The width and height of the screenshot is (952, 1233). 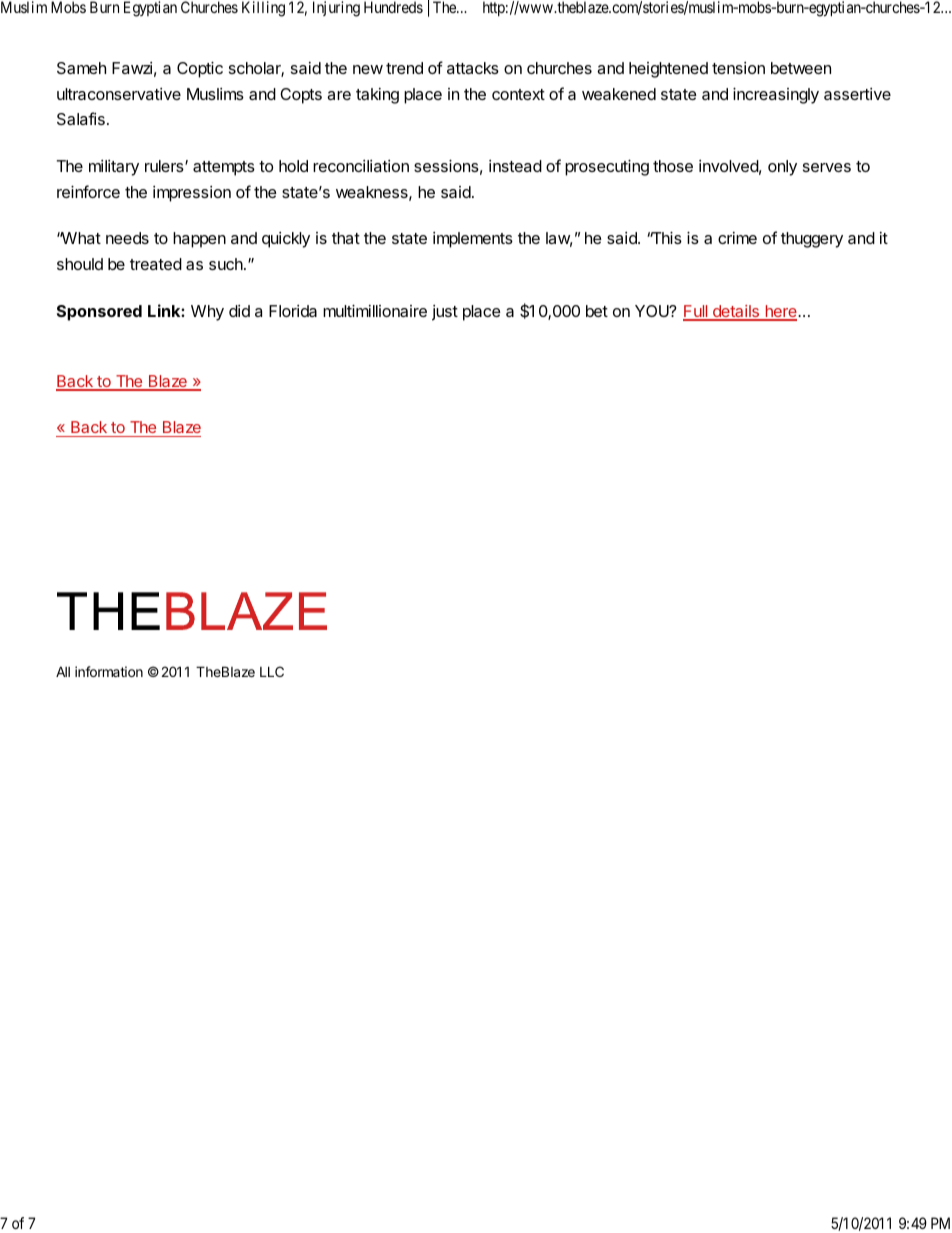 What do you see at coordinates (200, 69) in the screenshot?
I see `Coptic` at bounding box center [200, 69].
